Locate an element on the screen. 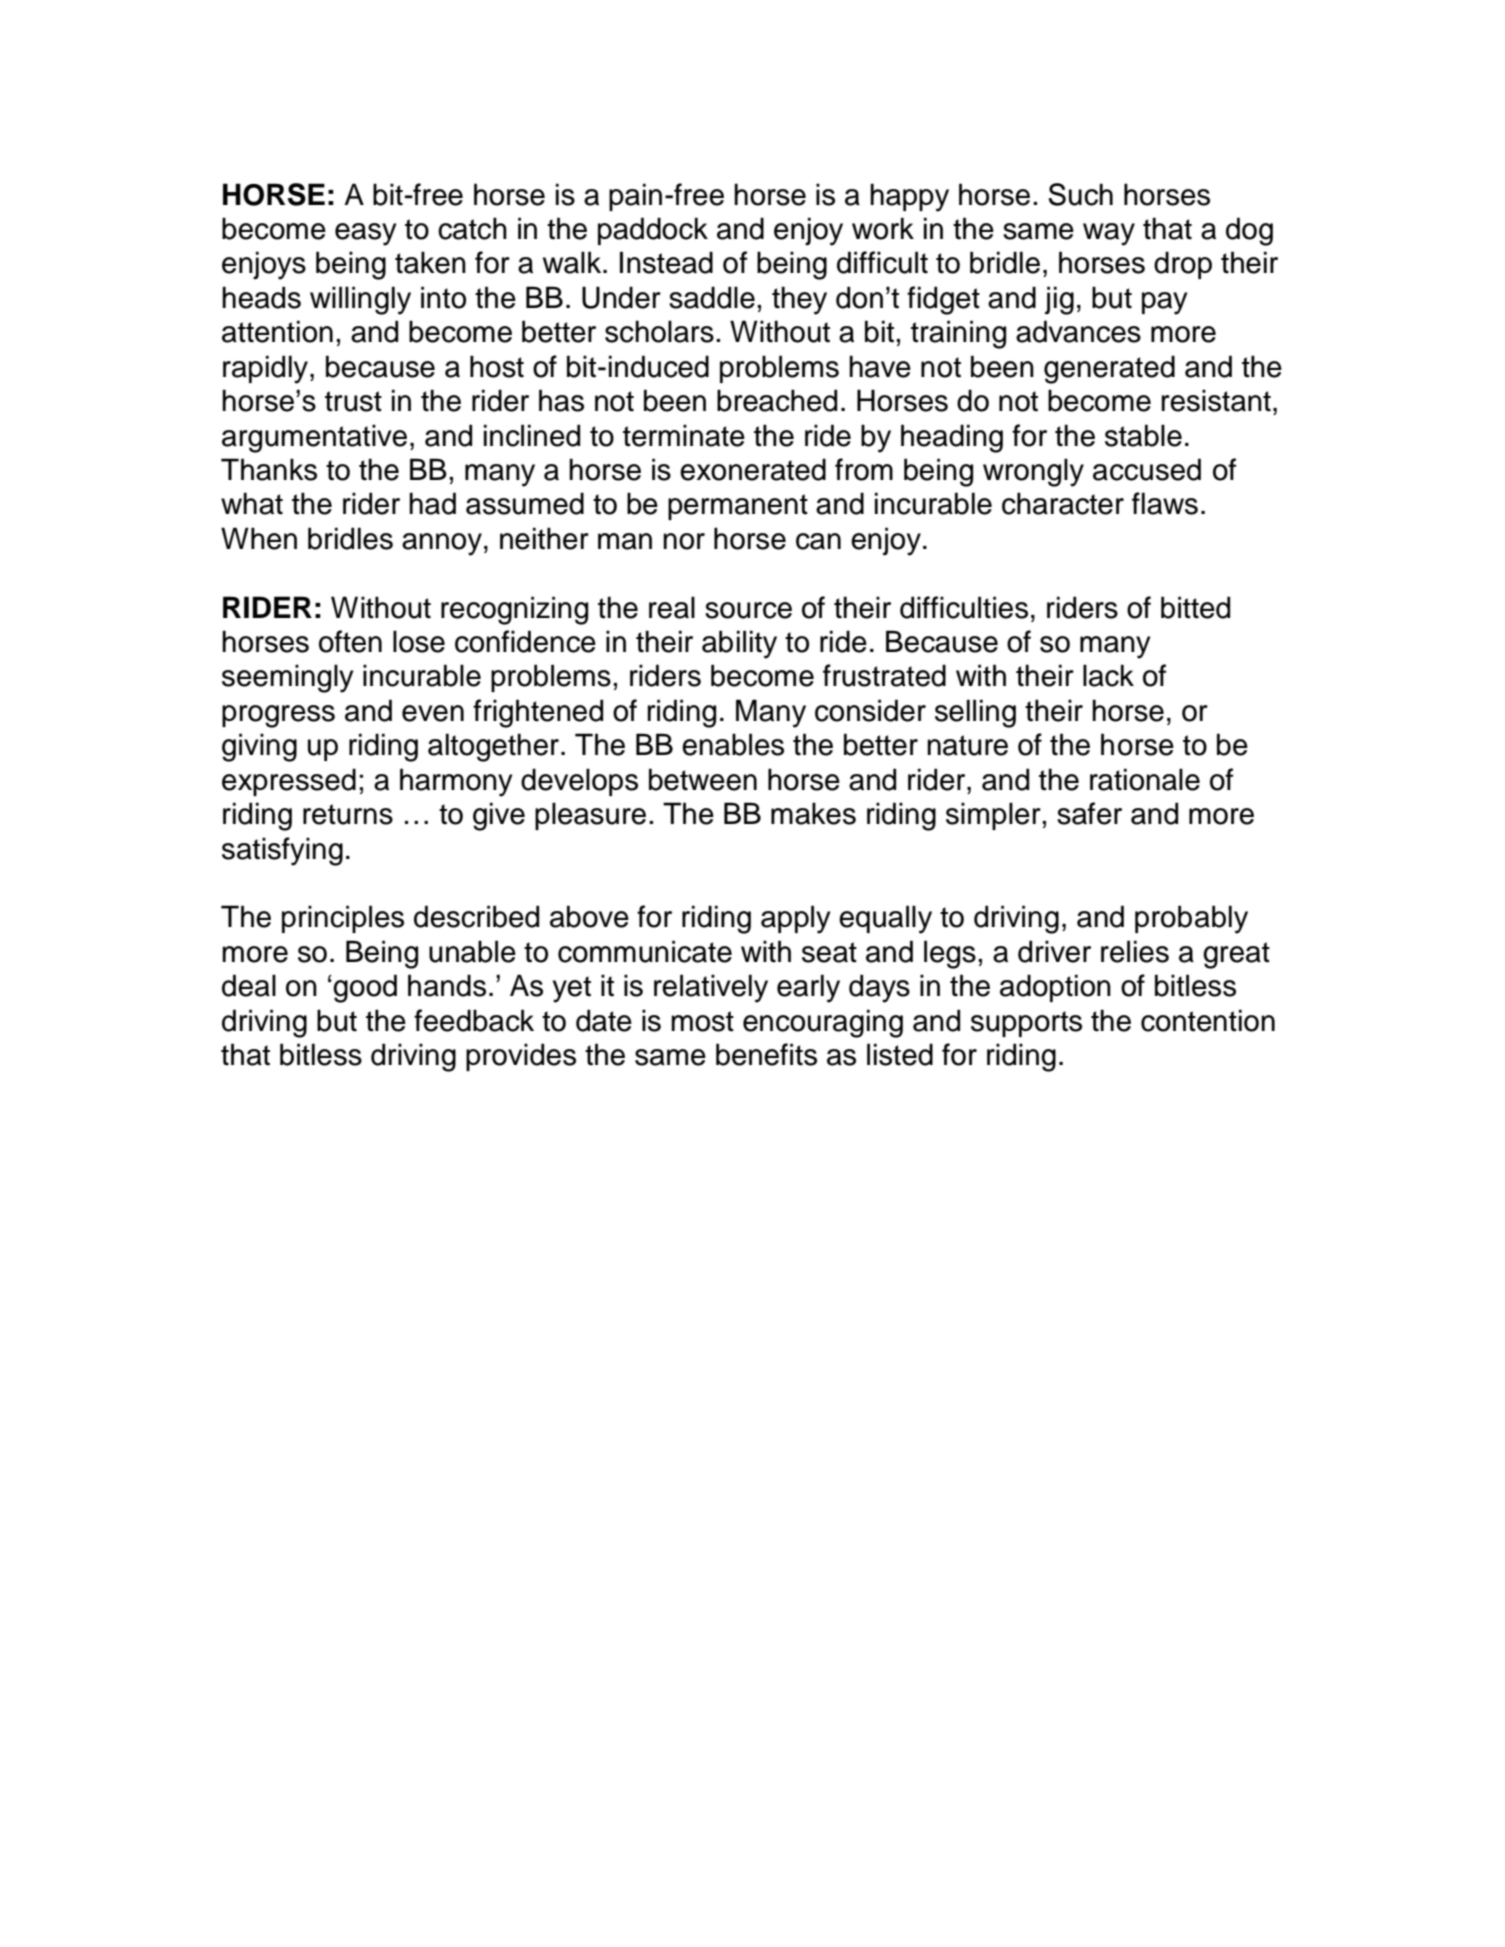 This screenshot has height=1947, width=1505. permanent is located at coordinates (738, 507).
